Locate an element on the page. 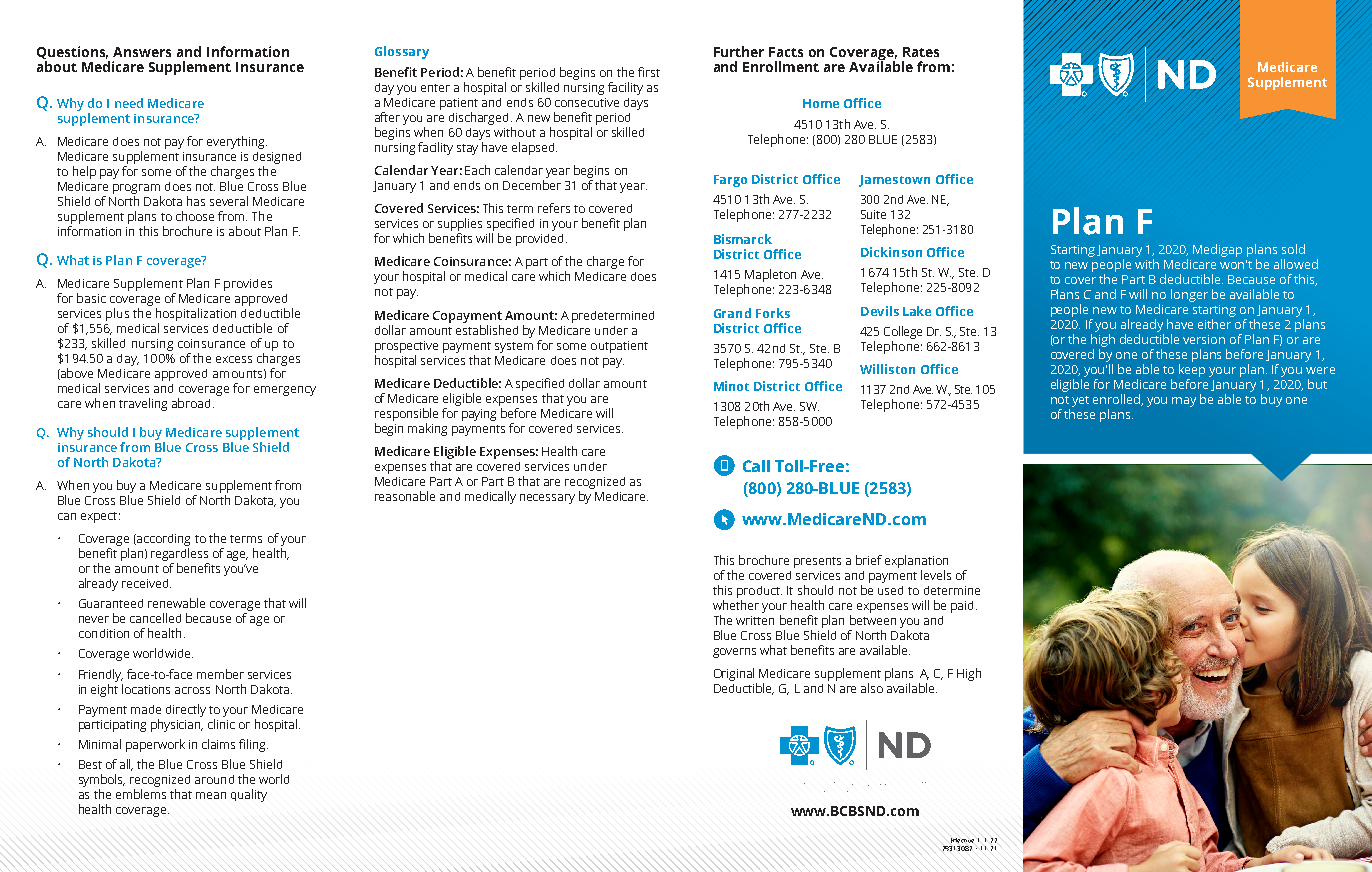  Answers is located at coordinates (142, 52).
